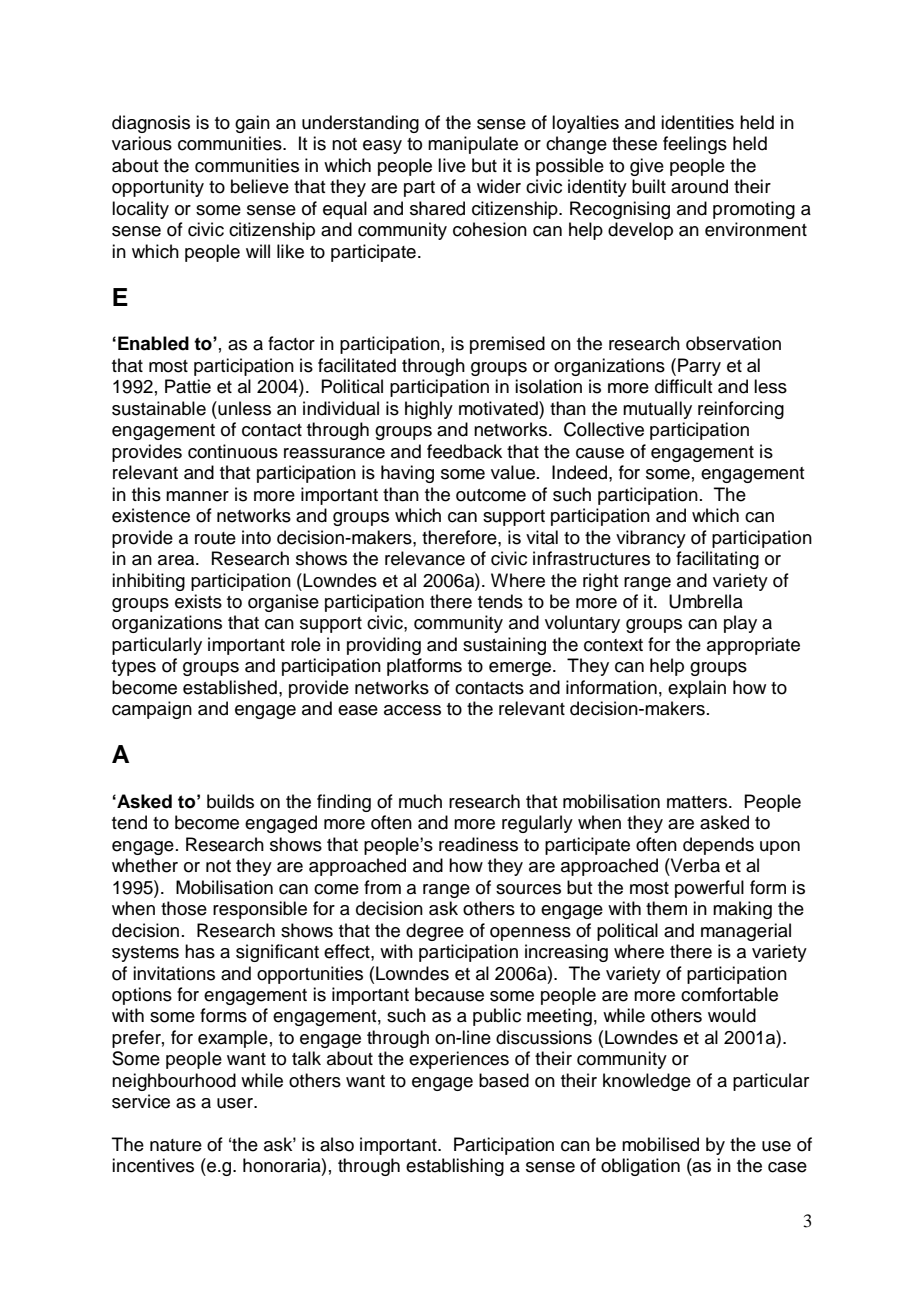 This screenshot has width=924, height=1308. Describe the element at coordinates (230, 687) in the screenshot. I see `established` at that location.
